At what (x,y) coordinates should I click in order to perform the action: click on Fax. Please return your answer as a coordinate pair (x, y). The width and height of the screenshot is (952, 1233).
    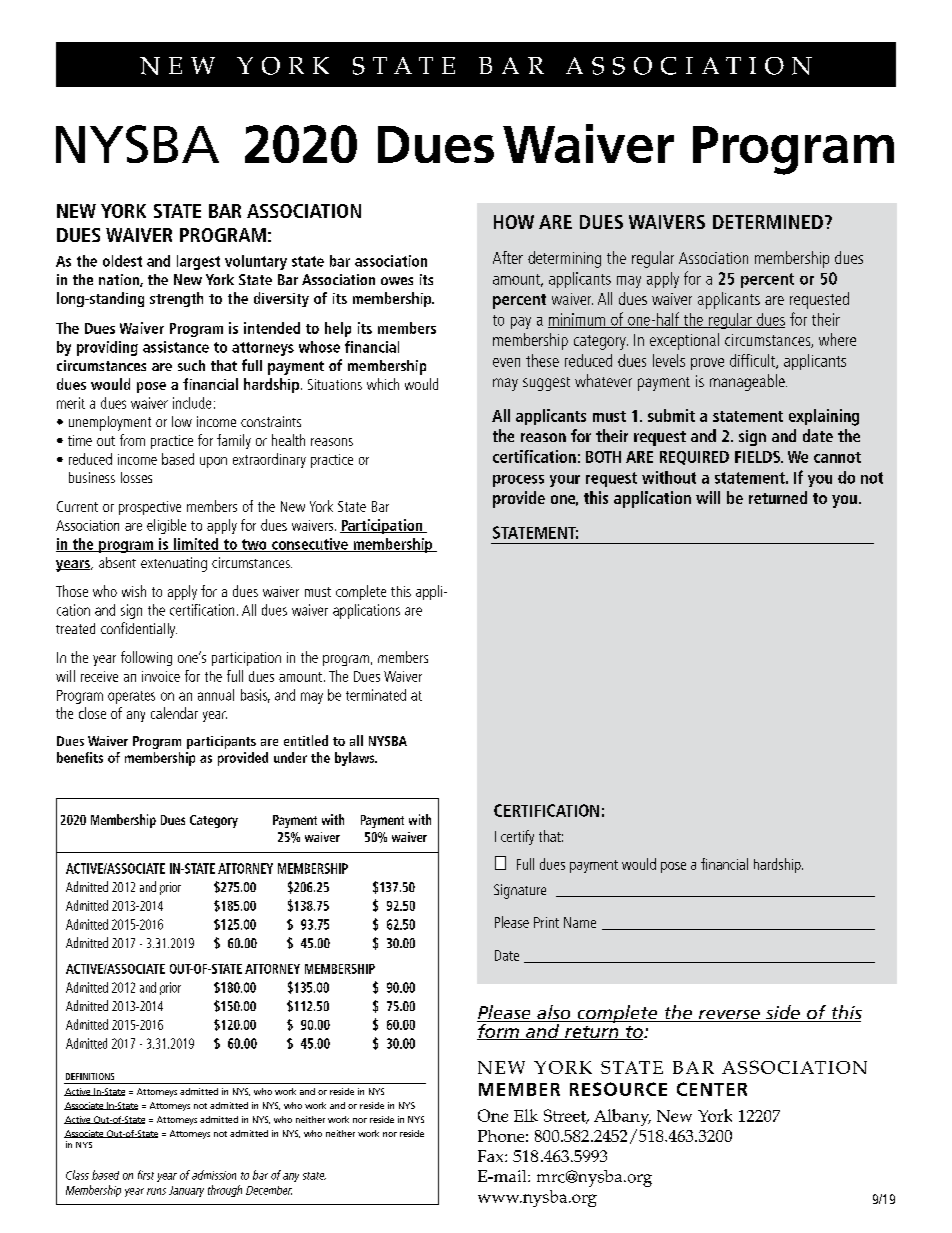
    Looking at the image, I should click on (492, 1156).
